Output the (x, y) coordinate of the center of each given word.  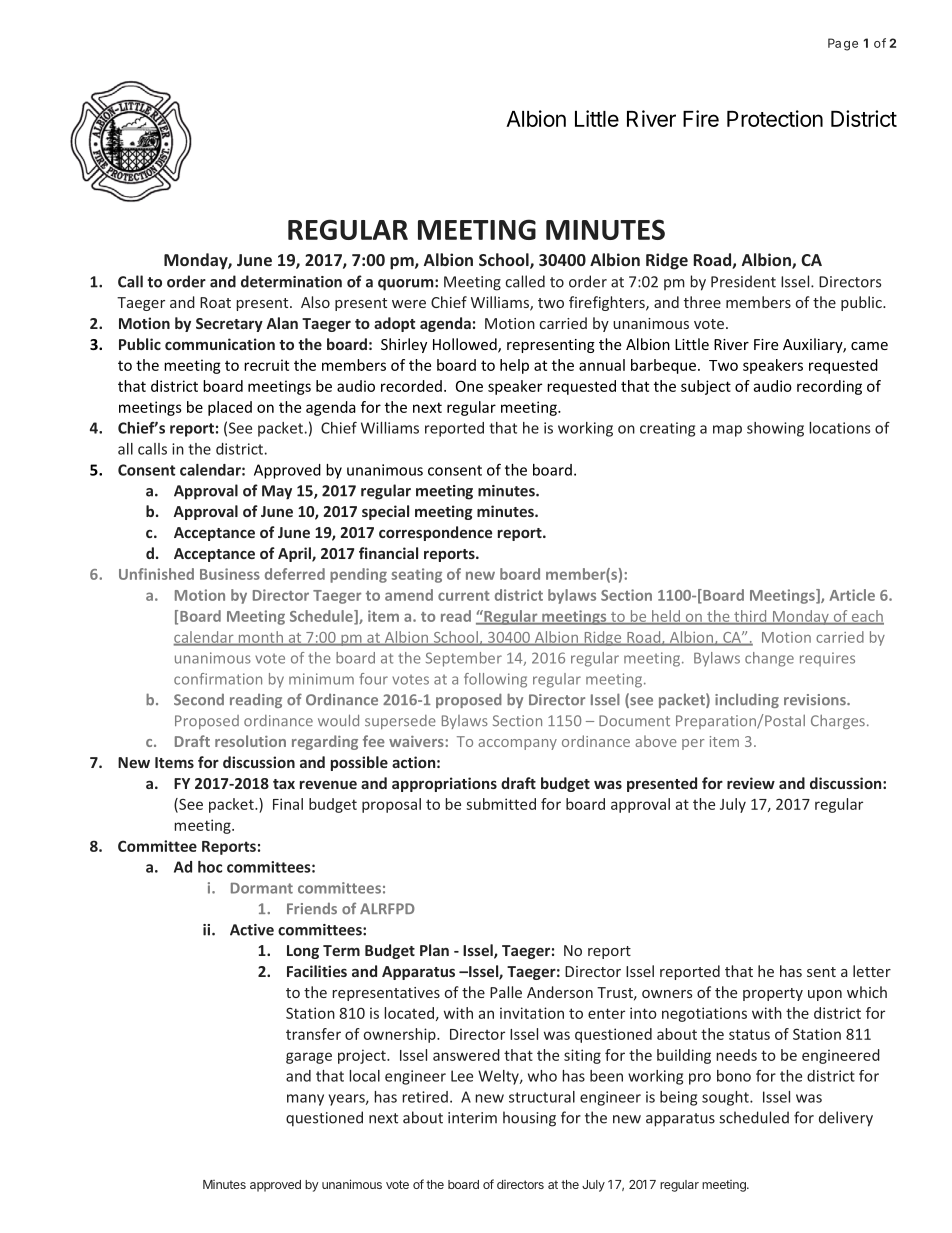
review (751, 783)
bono (734, 1076)
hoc (210, 867)
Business (230, 574)
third (750, 617)
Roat (215, 302)
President (743, 281)
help (514, 366)
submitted (501, 804)
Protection (775, 118)
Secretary (229, 325)
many (305, 1100)
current (464, 596)
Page (843, 44)
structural (542, 1097)
